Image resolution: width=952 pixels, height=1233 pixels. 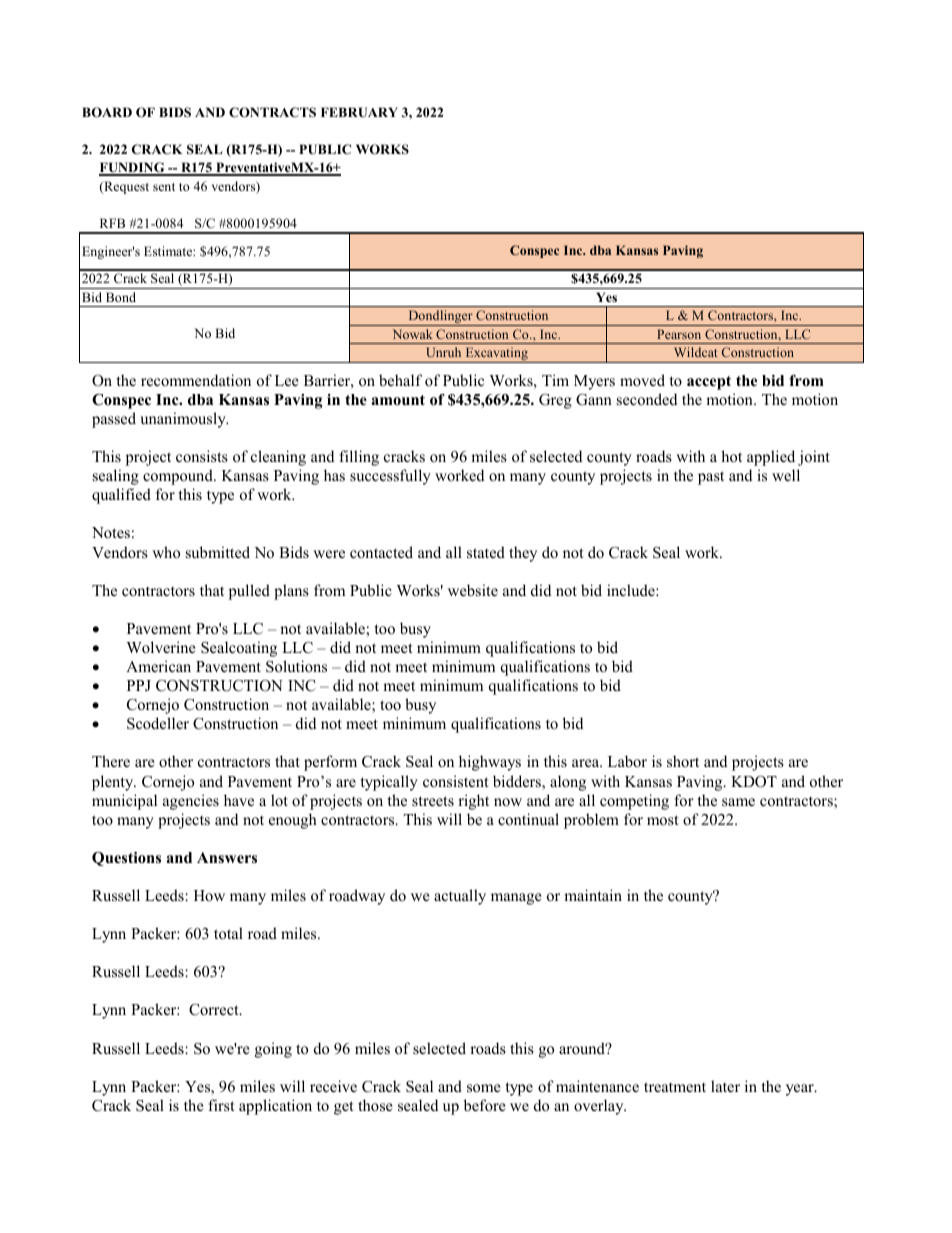 I want to click on FEBRUARY, so click(x=359, y=112).
